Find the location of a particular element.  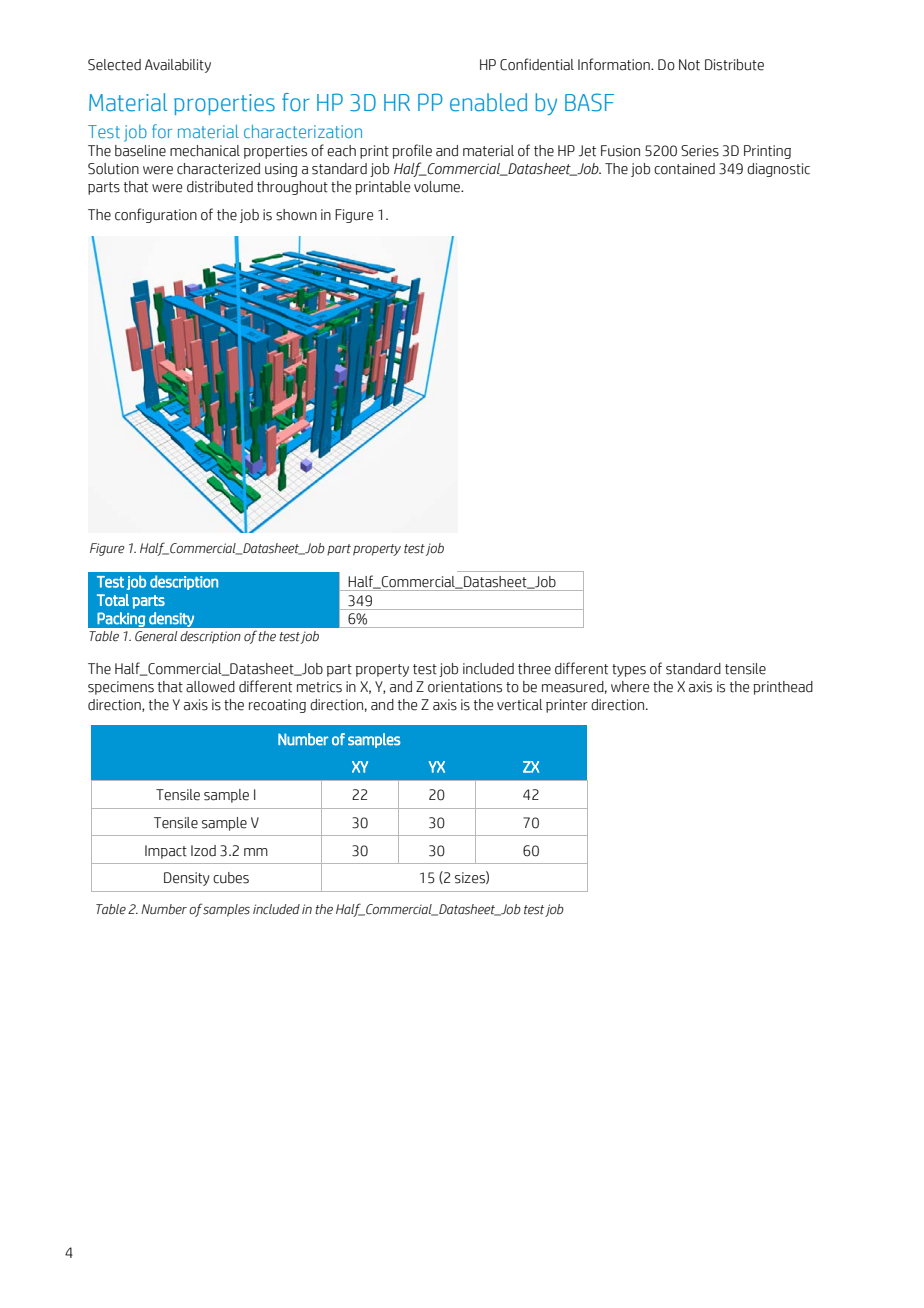

volume is located at coordinates (438, 187).
